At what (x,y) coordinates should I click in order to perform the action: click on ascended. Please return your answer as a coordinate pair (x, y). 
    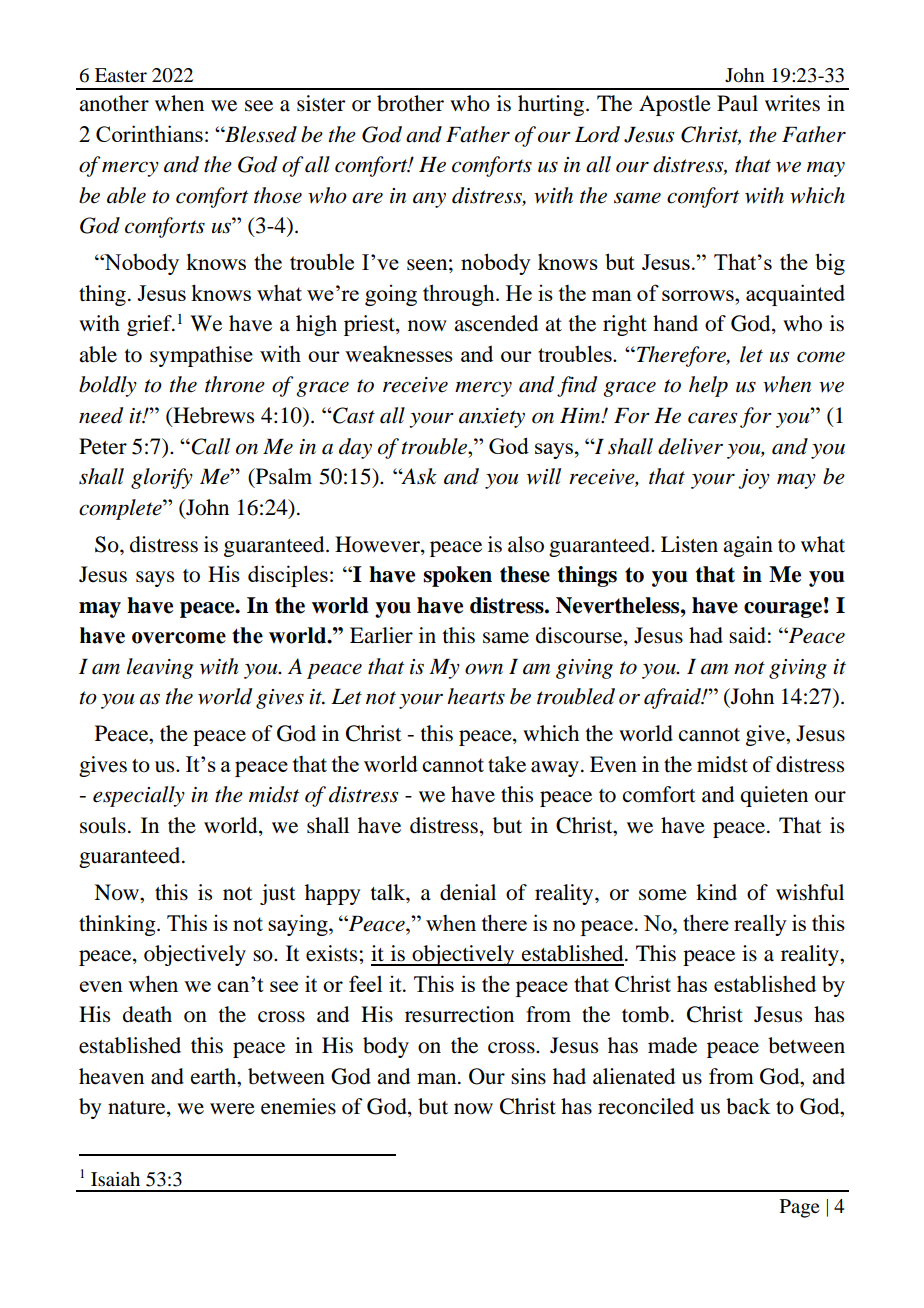
    Looking at the image, I should click on (496, 323).
